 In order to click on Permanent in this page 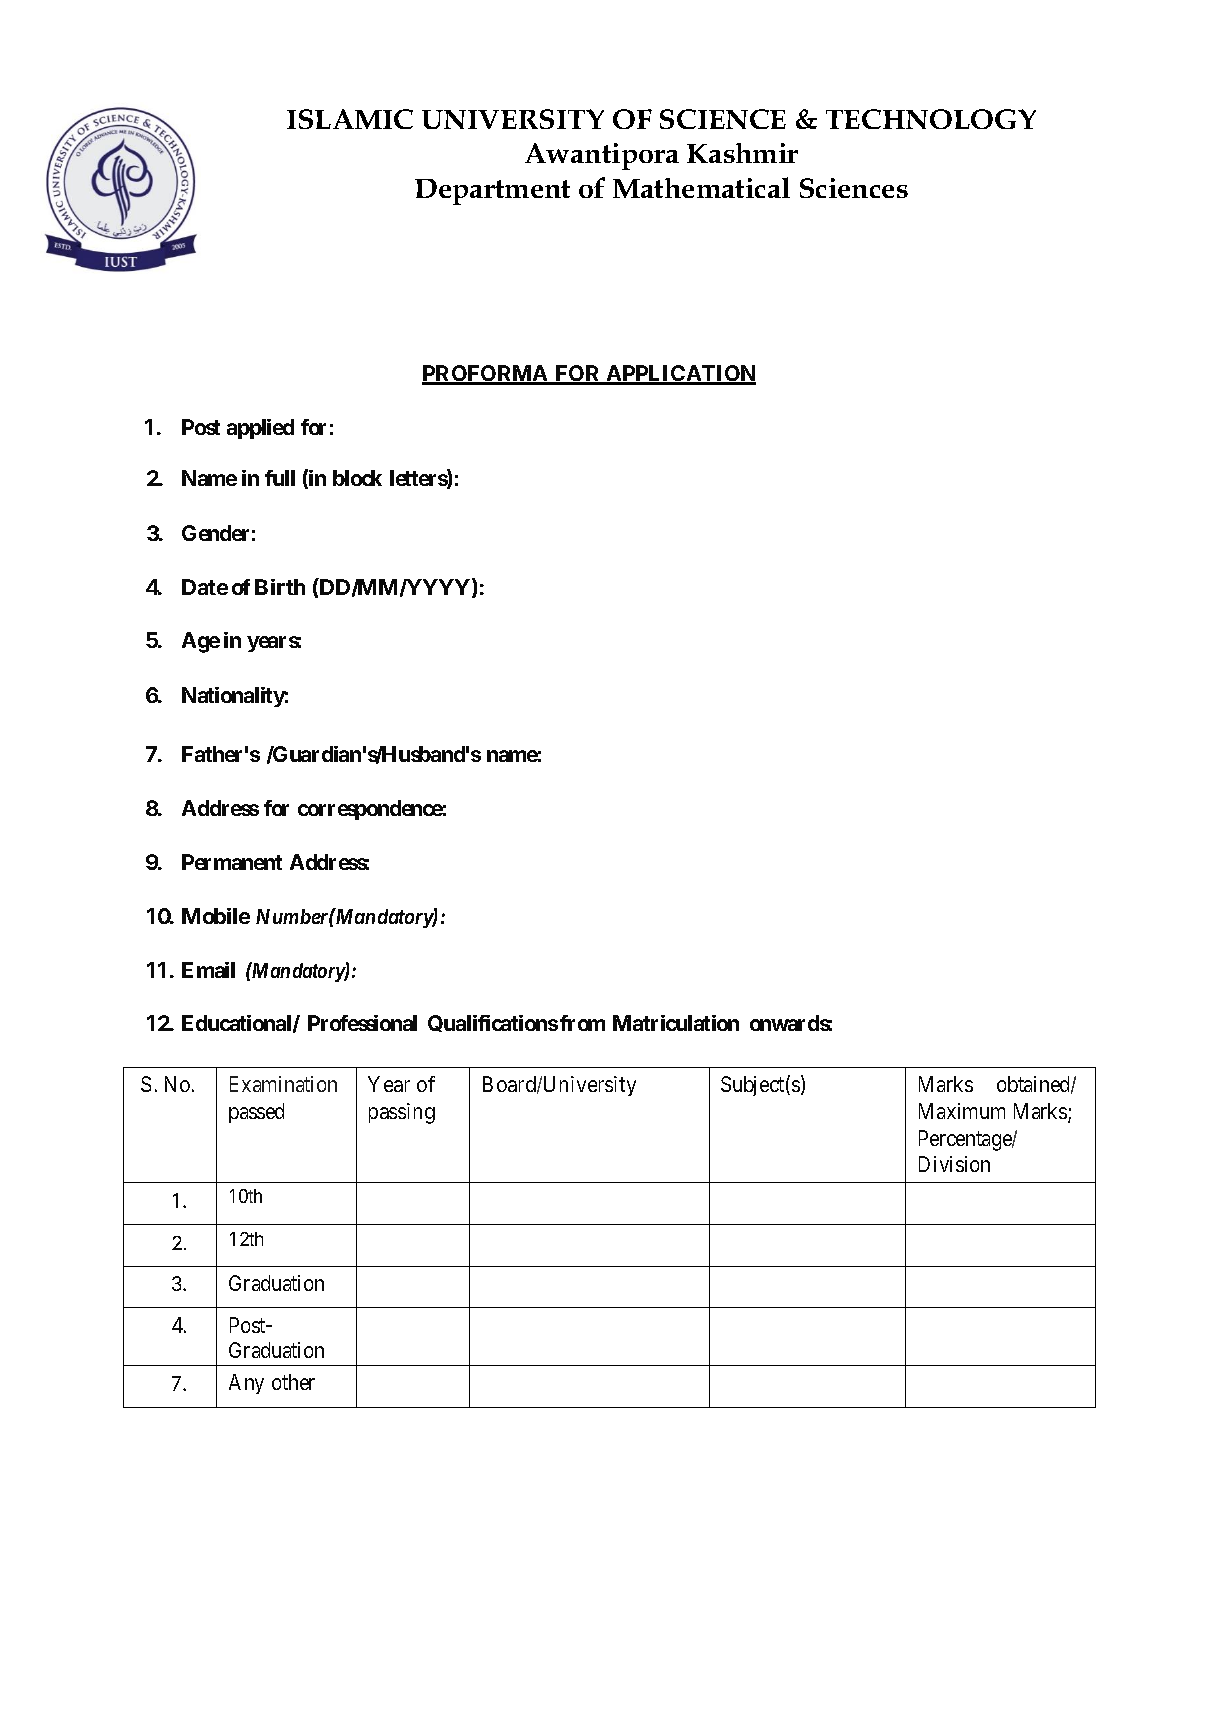, I will do `click(232, 862)`.
